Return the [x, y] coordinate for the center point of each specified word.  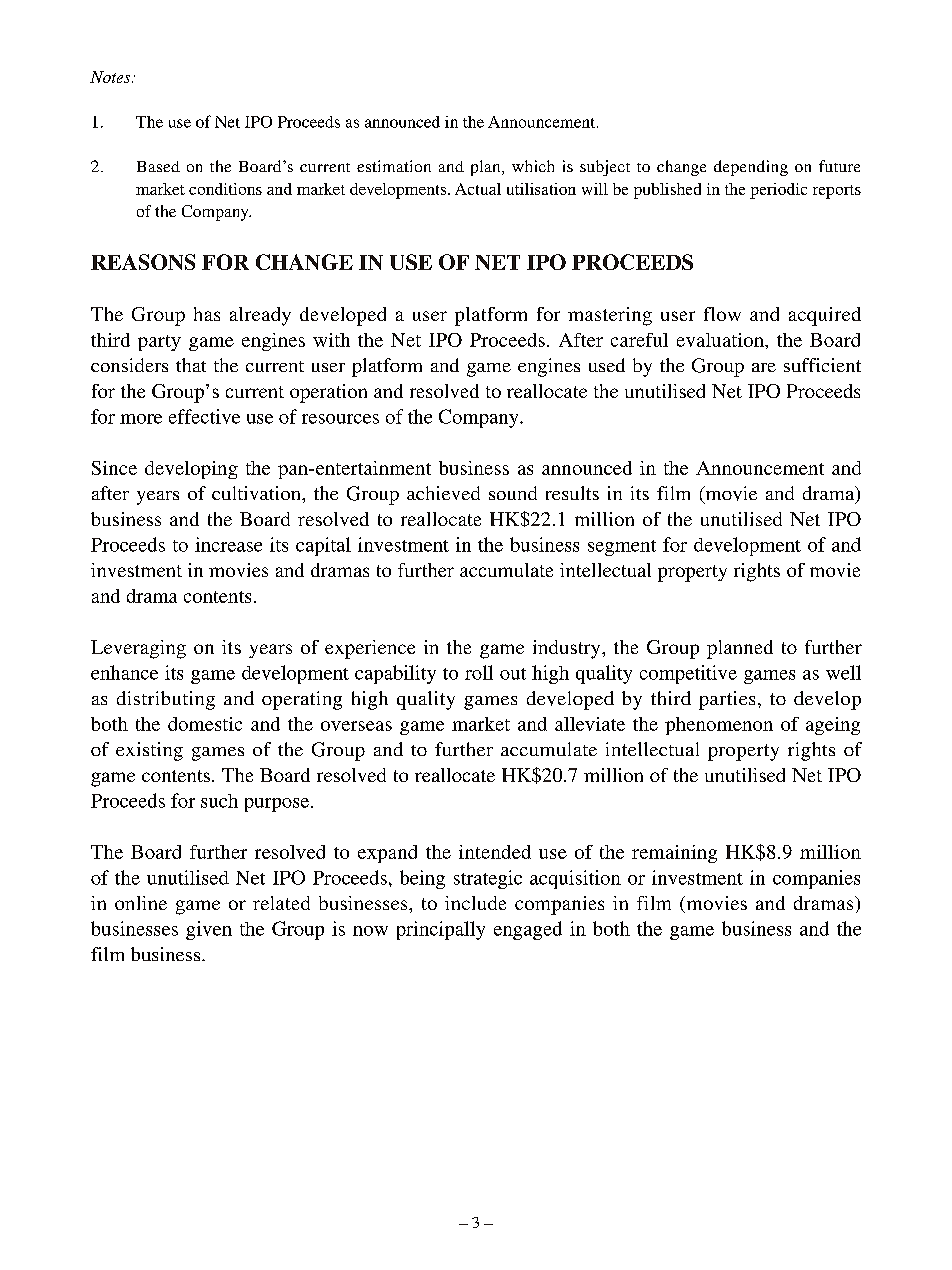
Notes [111, 77]
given [209, 930]
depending [751, 168]
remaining [674, 854]
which [533, 166]
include [475, 903]
